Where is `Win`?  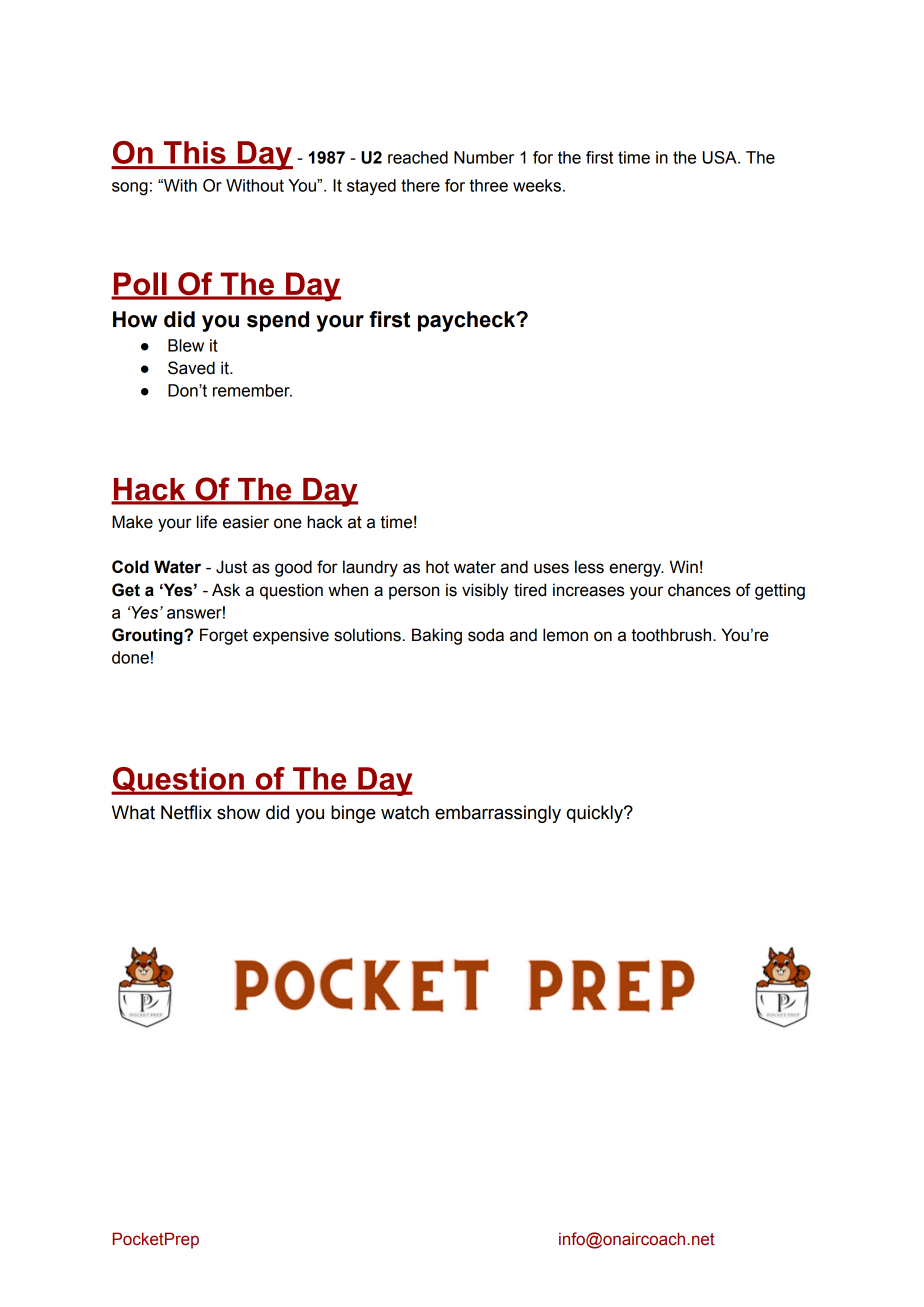
Win is located at coordinates (684, 566).
